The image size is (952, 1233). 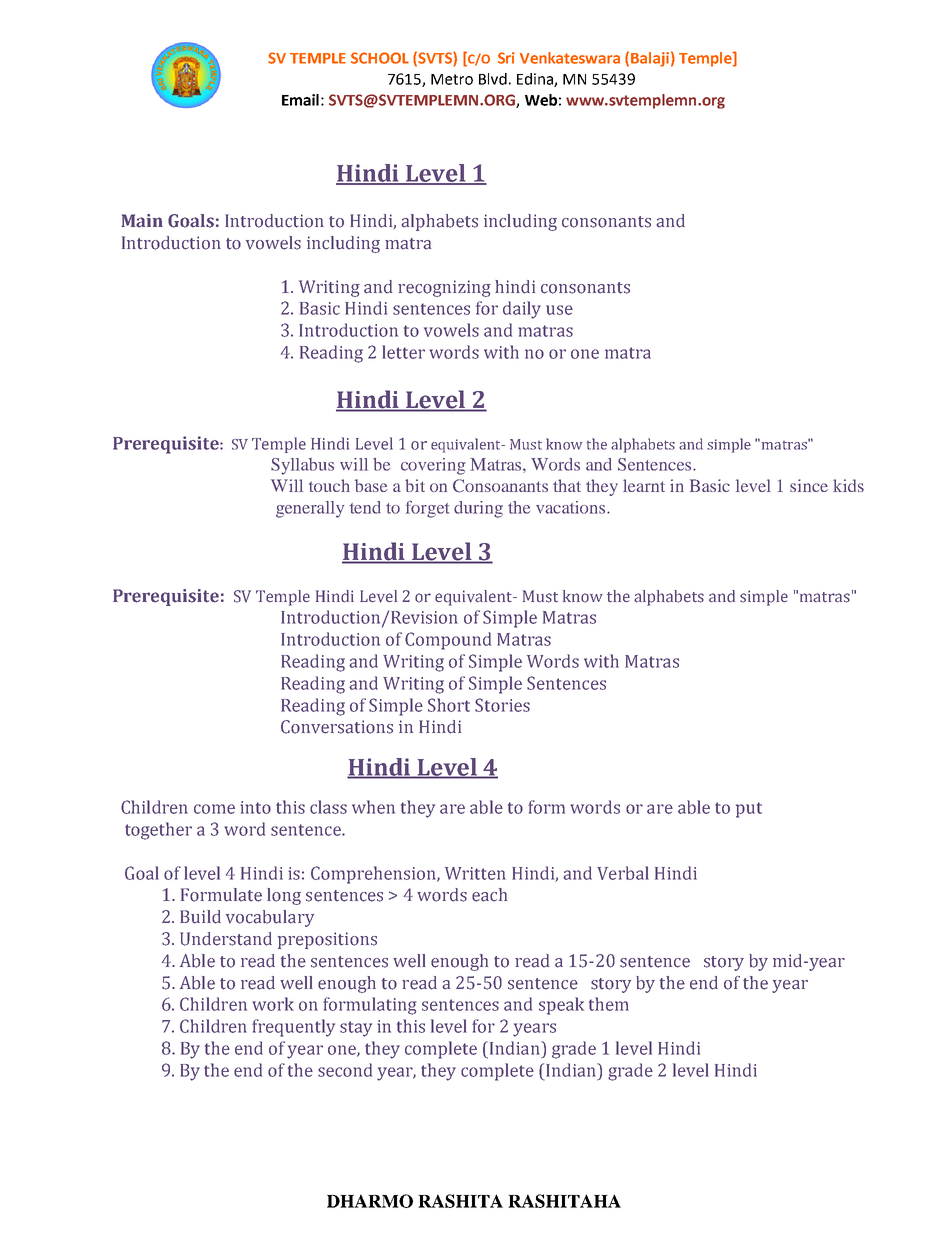 I want to click on use, so click(x=559, y=310).
